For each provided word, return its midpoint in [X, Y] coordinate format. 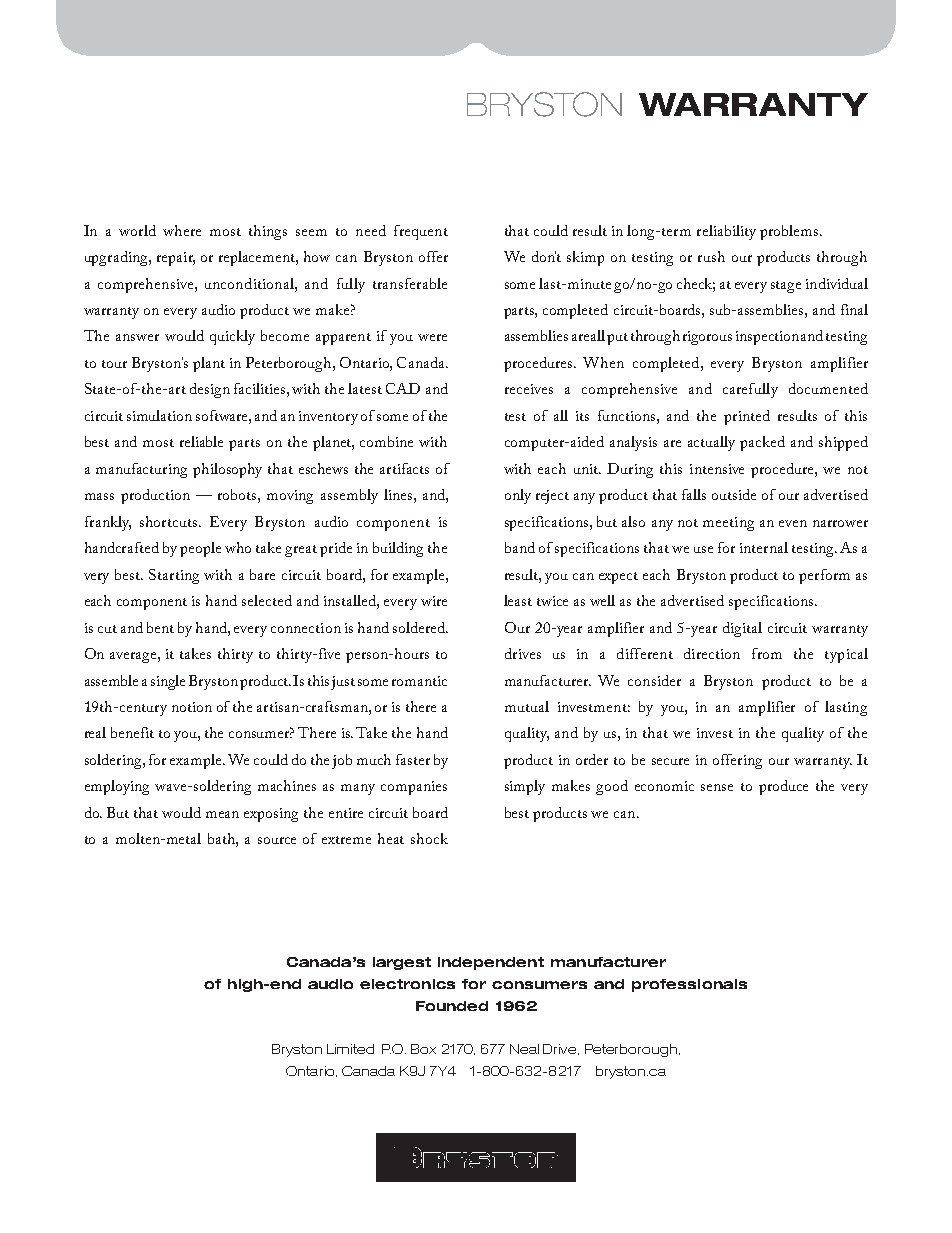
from [767, 653]
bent [160, 627]
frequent [421, 232]
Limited [350, 1049]
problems [790, 232]
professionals [689, 985]
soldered [420, 627]
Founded [452, 1006]
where [182, 230]
